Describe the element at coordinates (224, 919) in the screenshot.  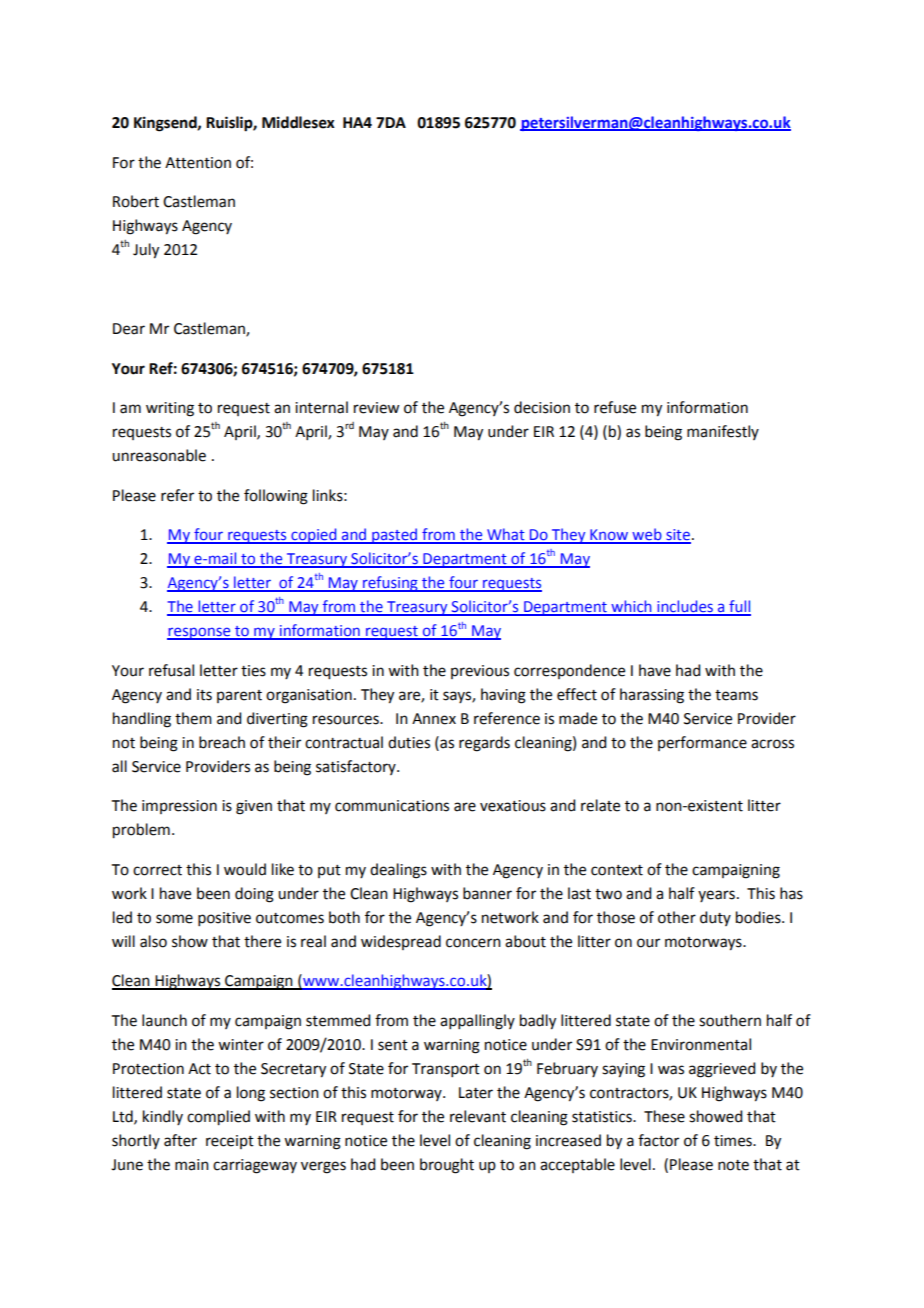
I see `positive` at that location.
